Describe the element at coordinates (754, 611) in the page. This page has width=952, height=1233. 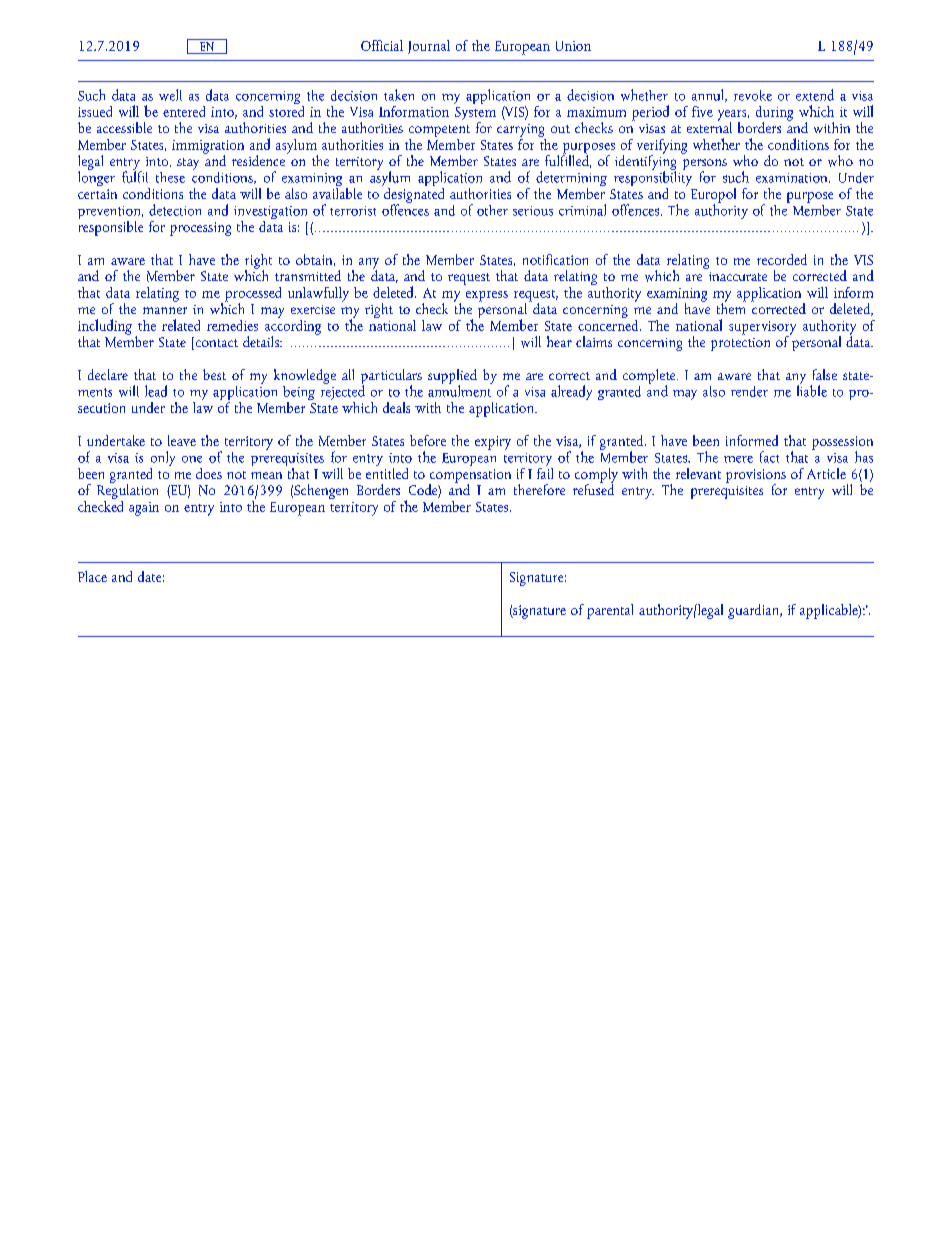
I see `guardian` at that location.
